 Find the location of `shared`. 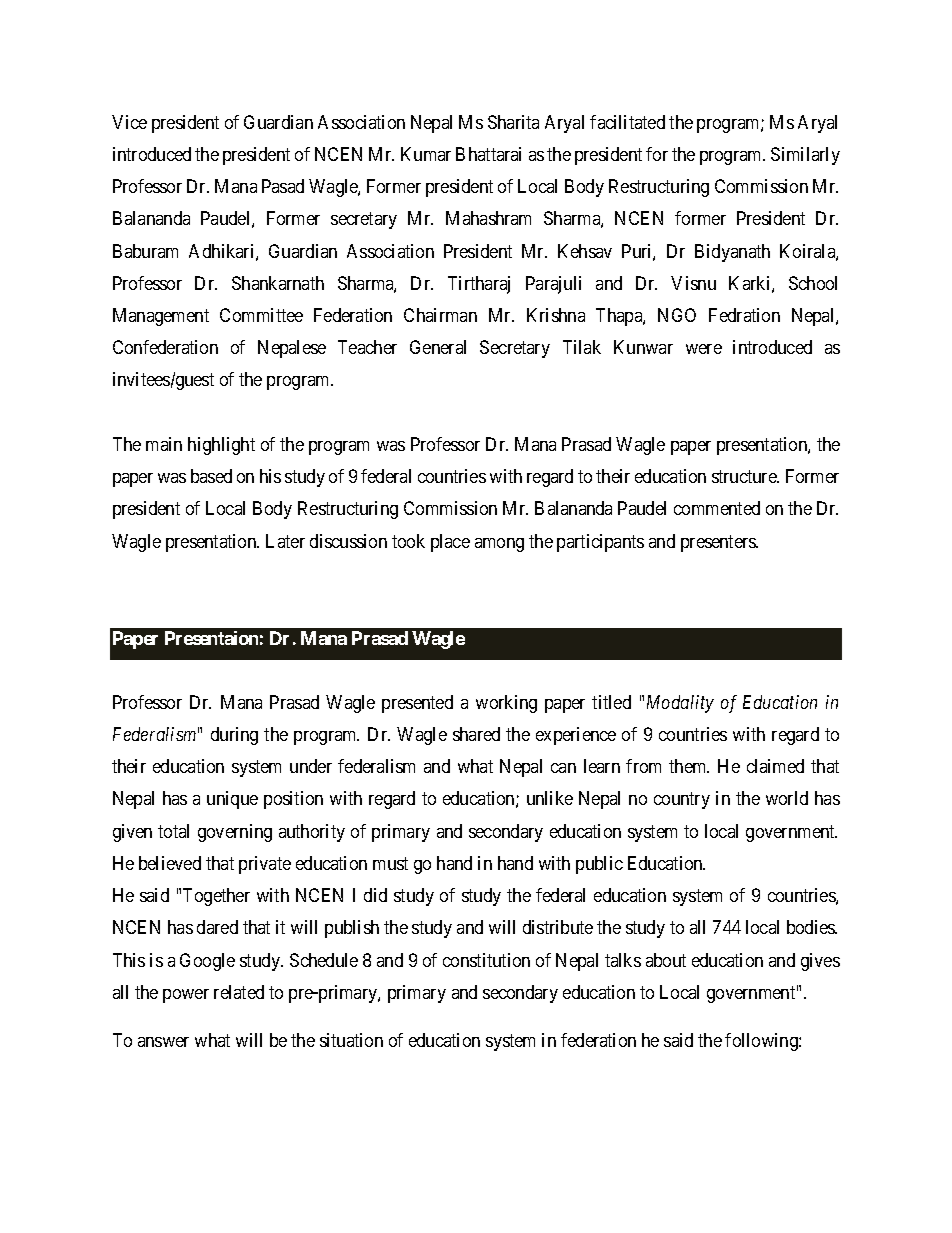

shared is located at coordinates (476, 734).
